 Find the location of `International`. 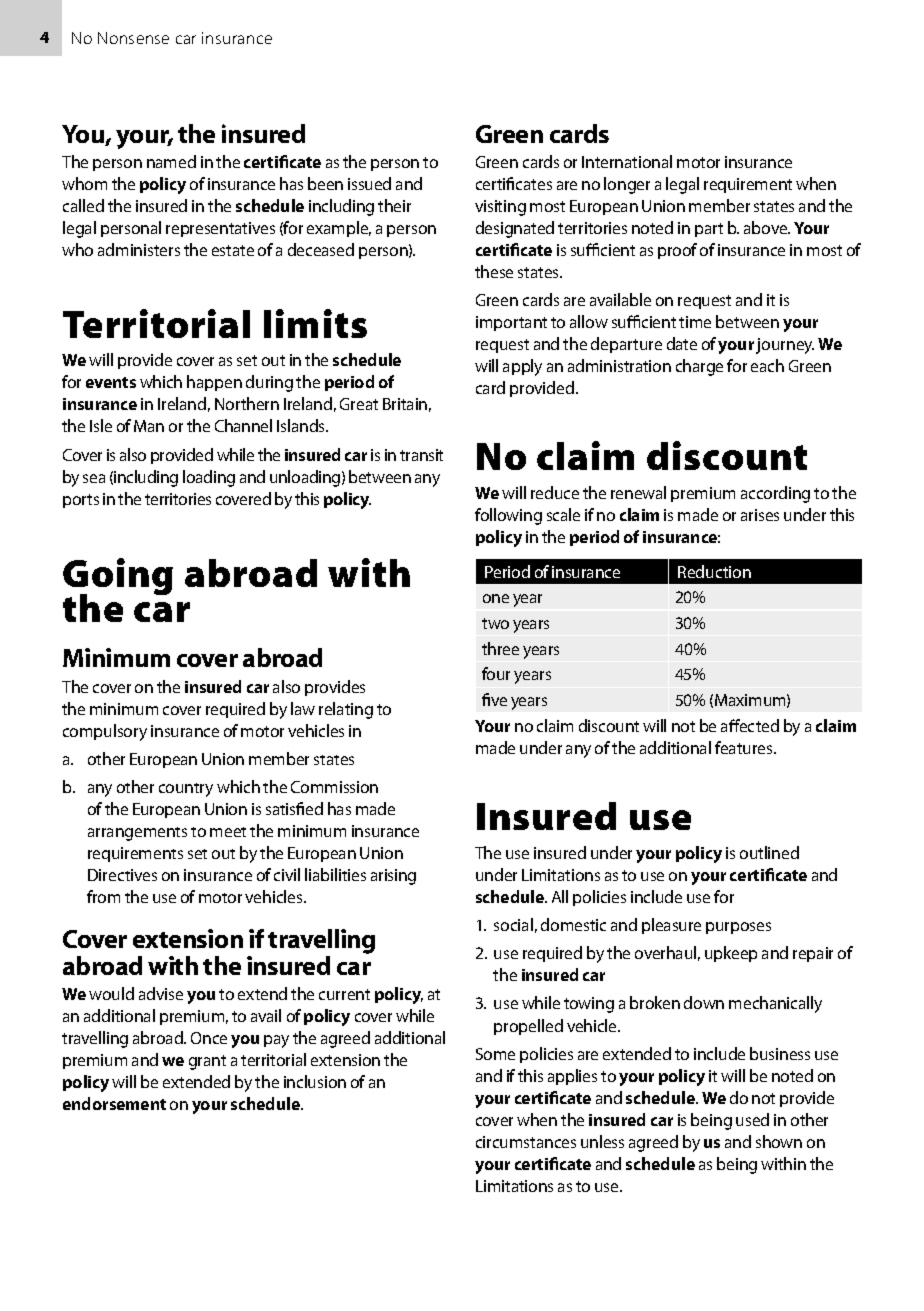

International is located at coordinates (627, 161).
